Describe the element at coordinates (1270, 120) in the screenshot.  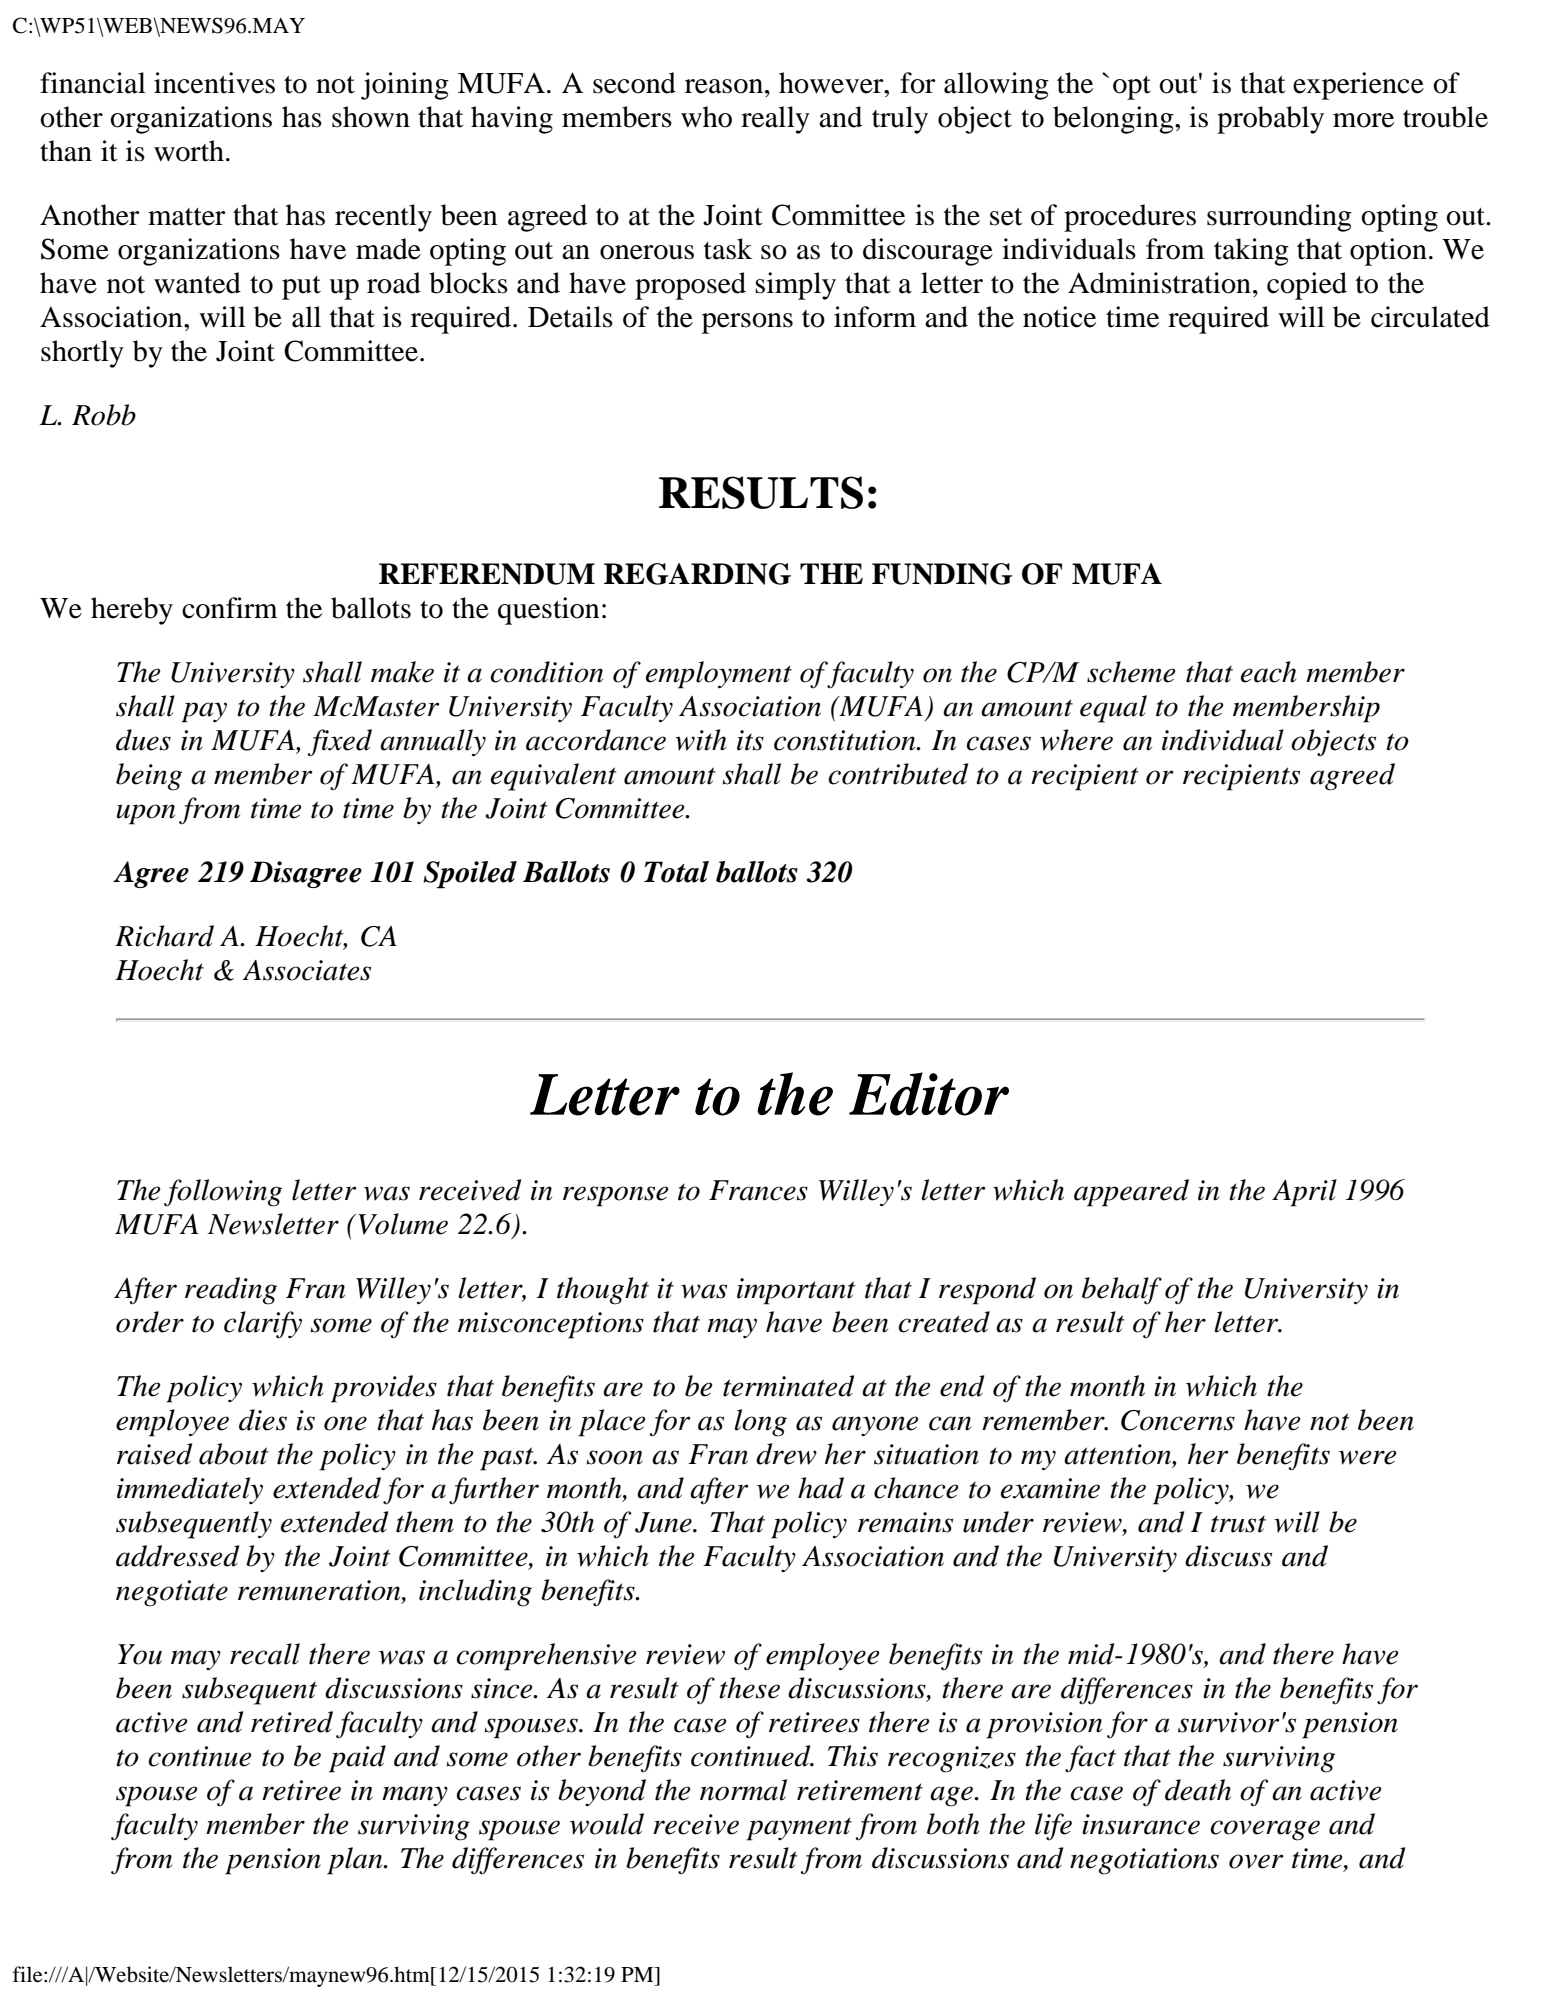
I see `probably` at that location.
